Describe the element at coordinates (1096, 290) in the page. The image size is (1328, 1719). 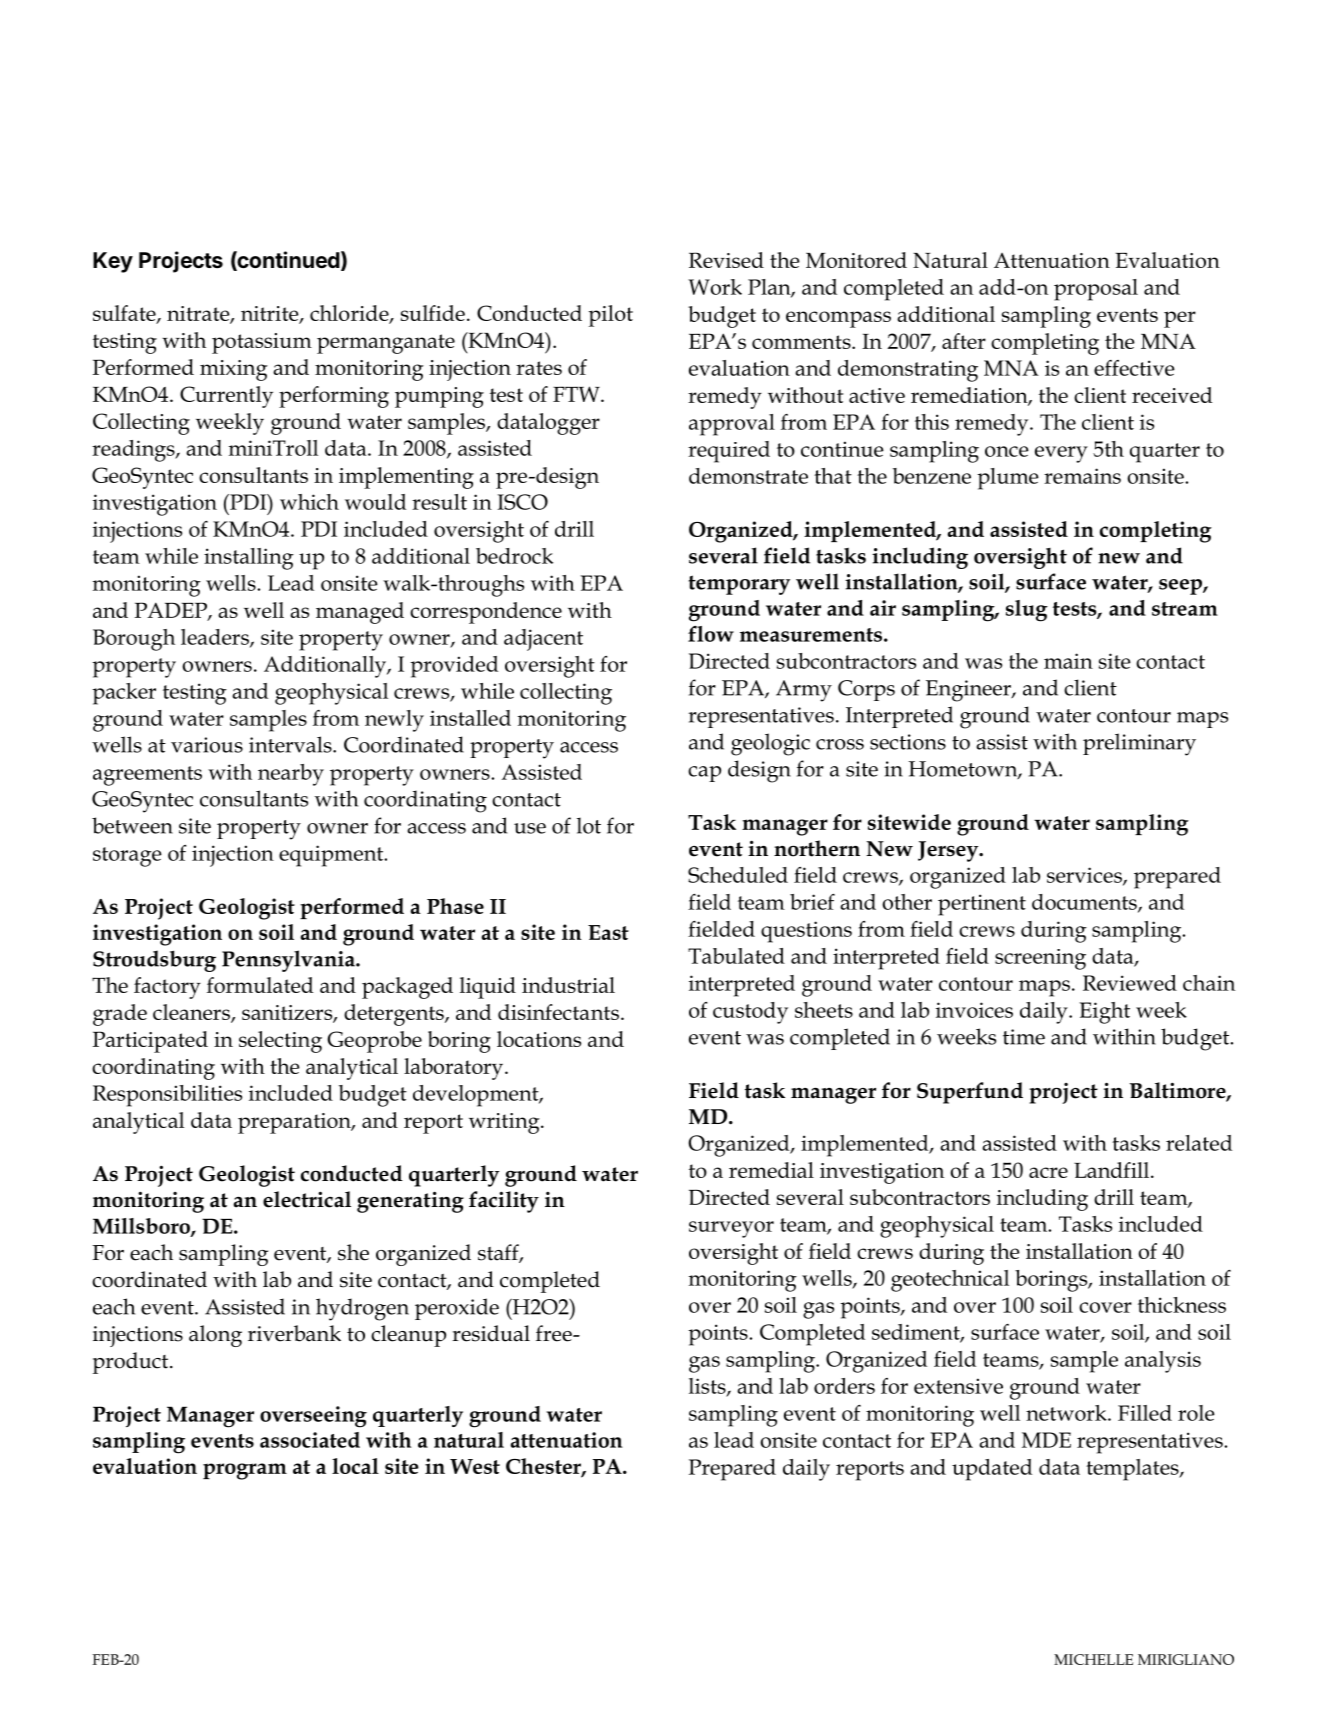
I see `proposal` at that location.
